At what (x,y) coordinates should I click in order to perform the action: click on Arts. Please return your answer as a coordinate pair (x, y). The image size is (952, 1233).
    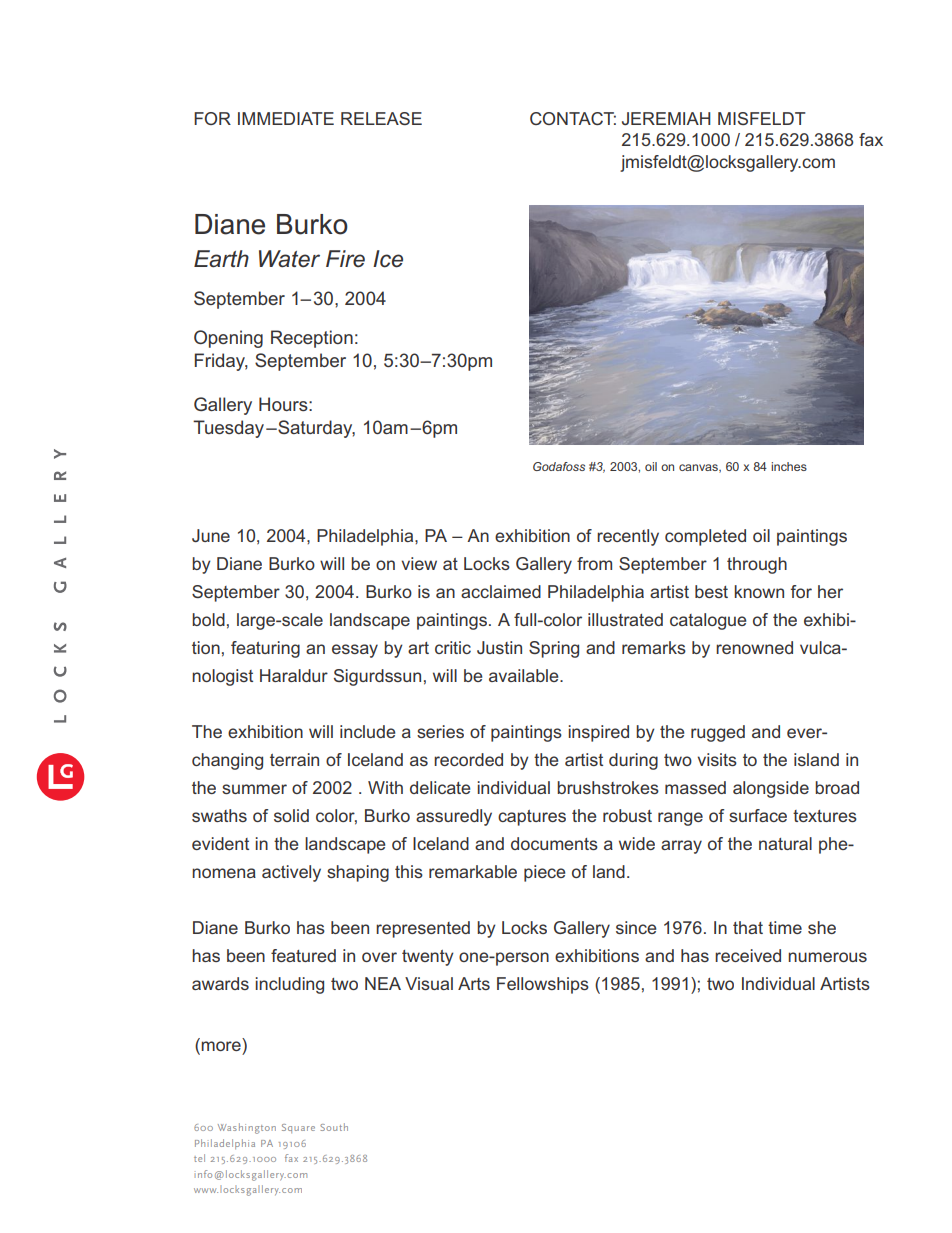
    Looking at the image, I should click on (474, 983).
